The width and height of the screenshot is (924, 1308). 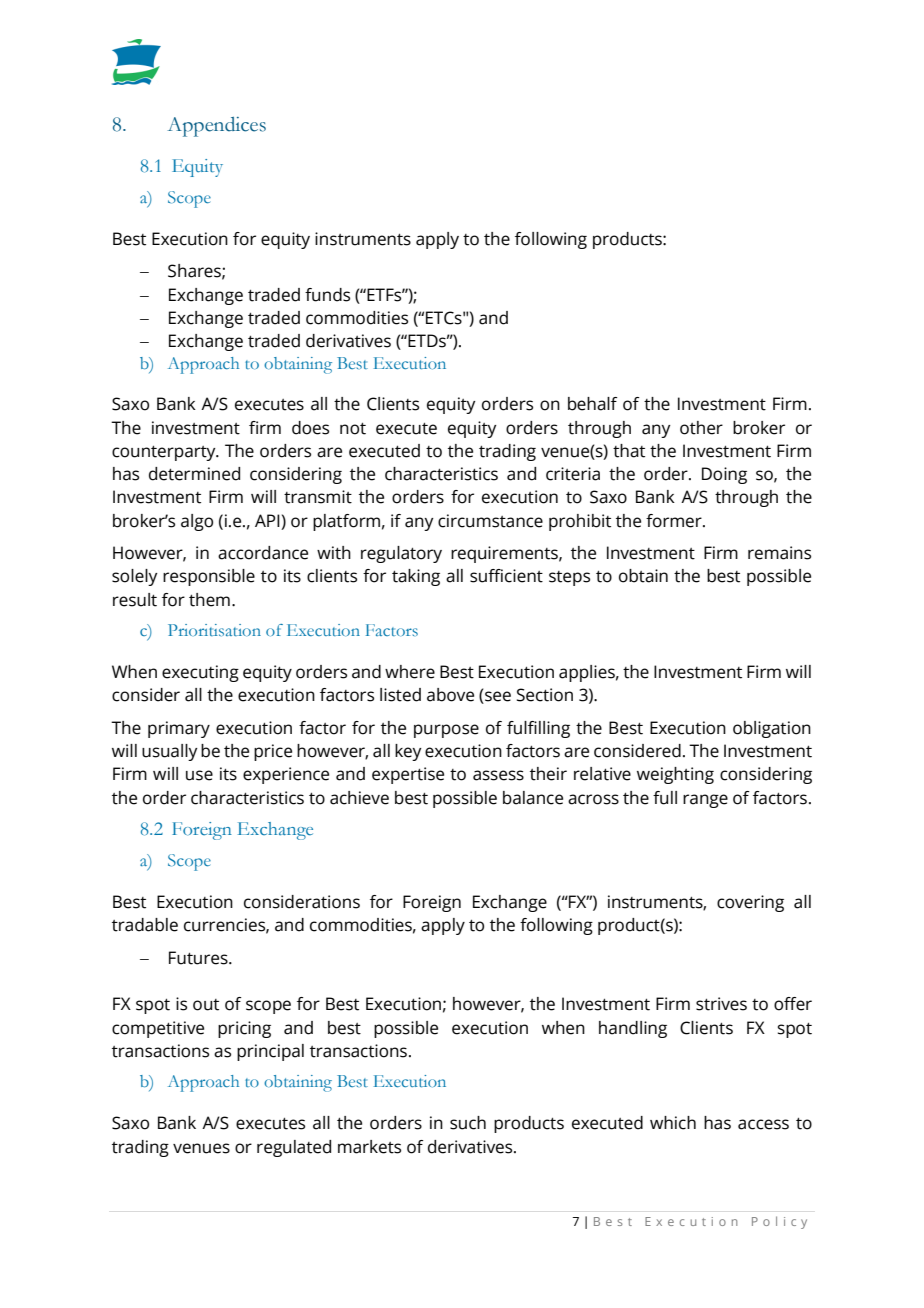 I want to click on funds, so click(x=327, y=295).
